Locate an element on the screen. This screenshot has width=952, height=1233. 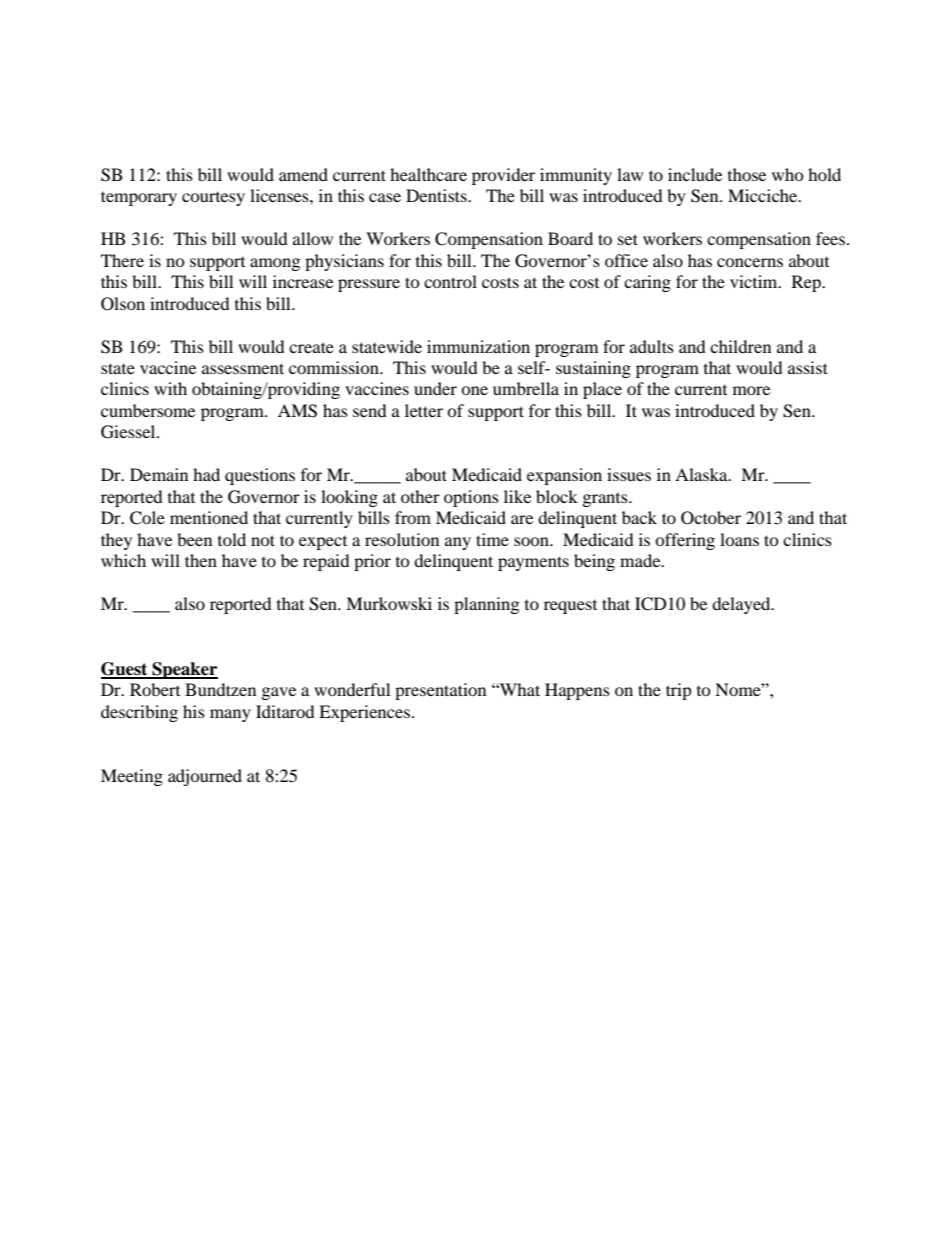
those is located at coordinates (747, 174).
